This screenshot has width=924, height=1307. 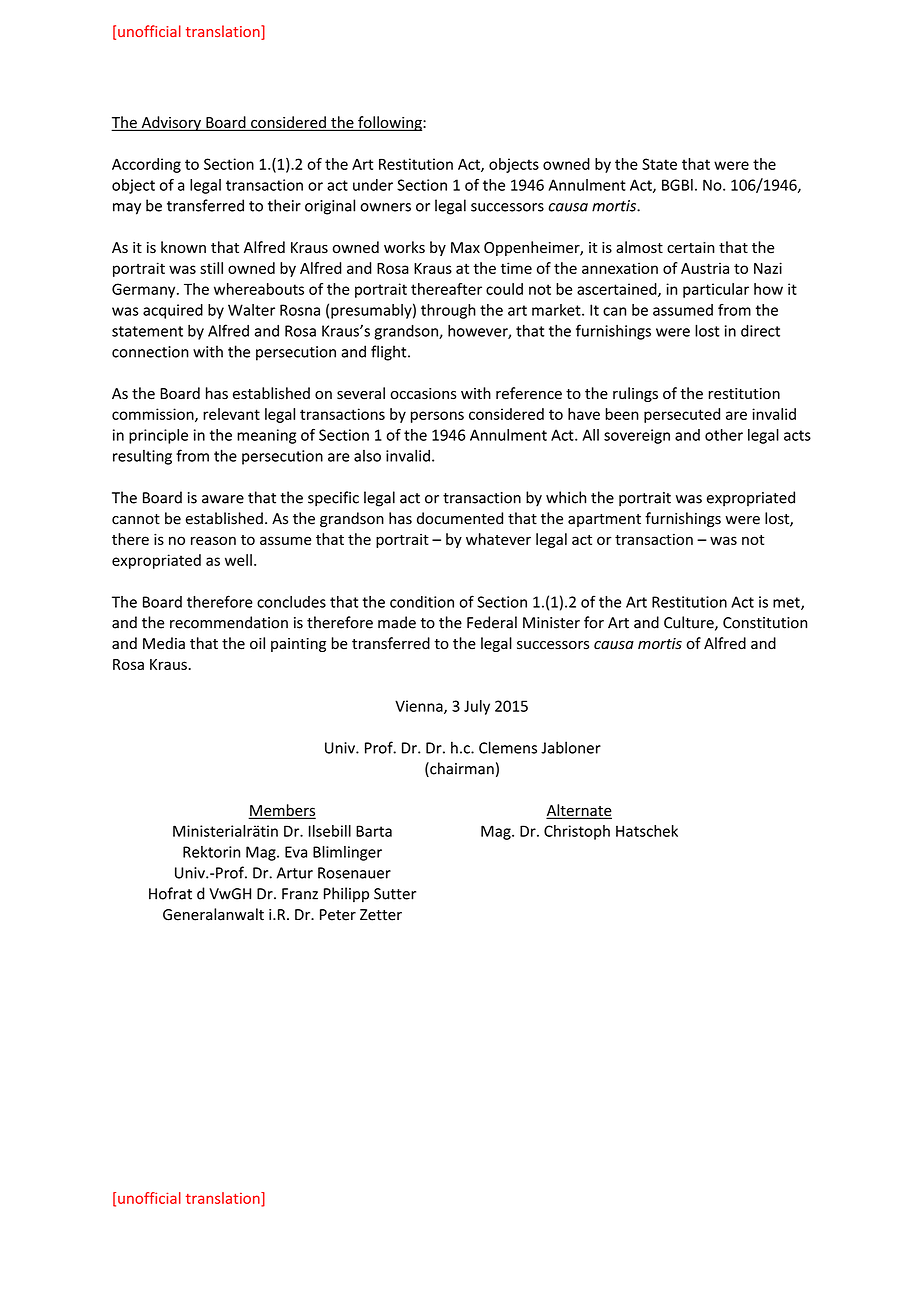 I want to click on almost, so click(x=639, y=247).
